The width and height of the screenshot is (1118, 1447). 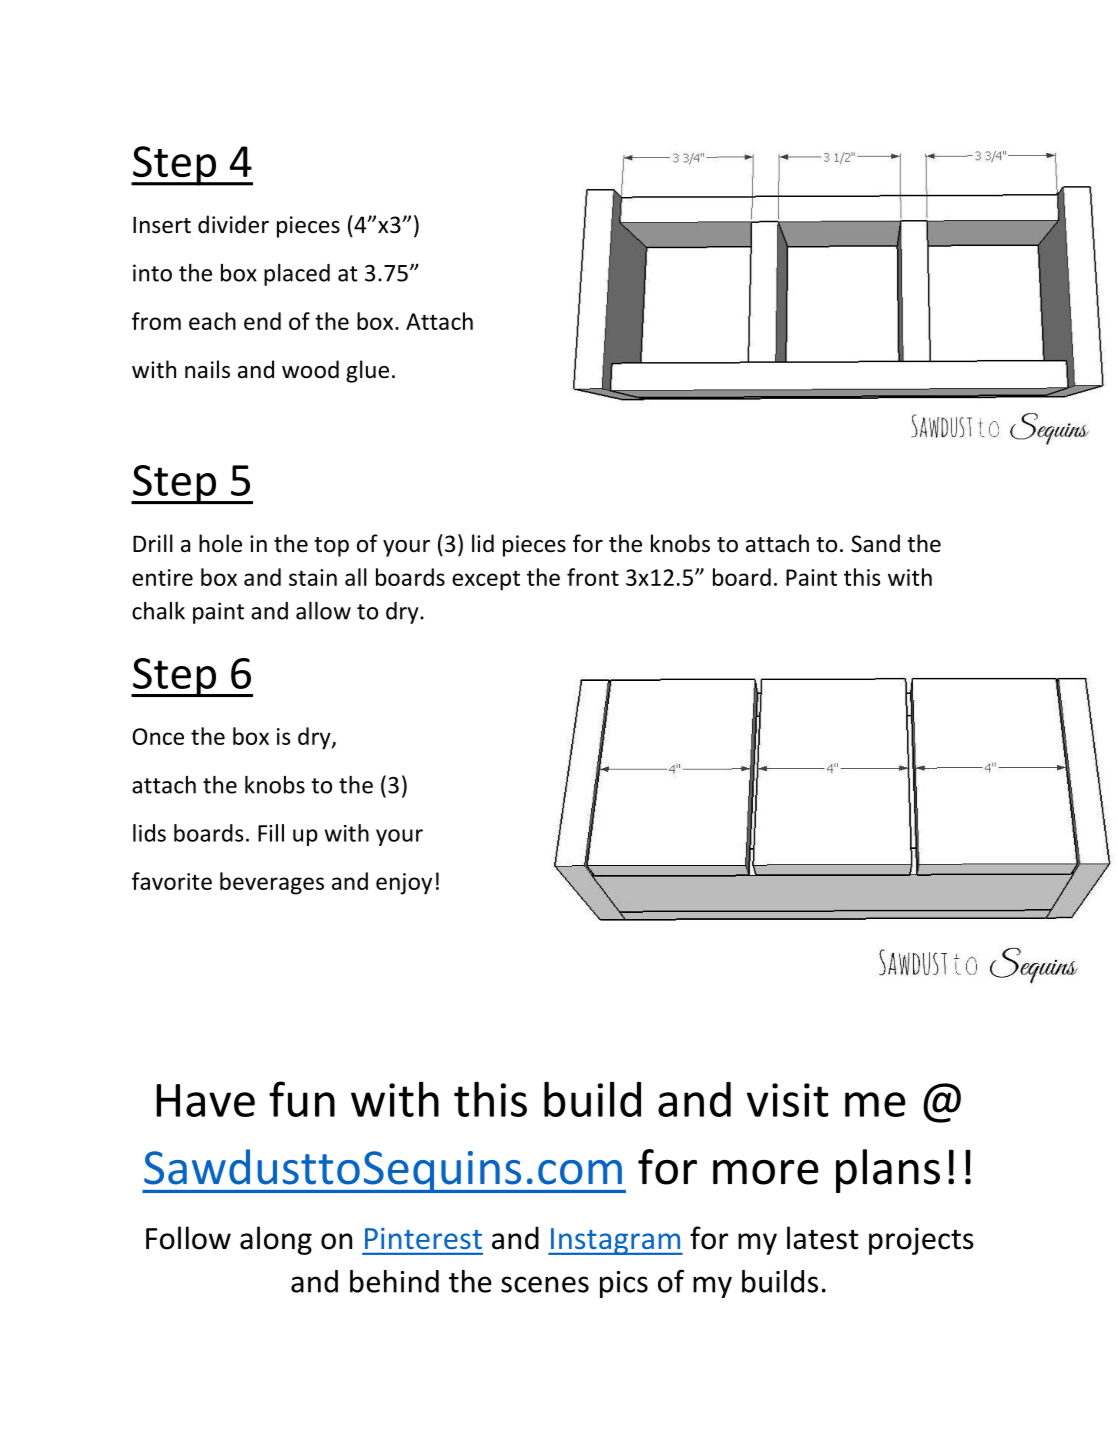 What do you see at coordinates (404, 884) in the screenshot?
I see `enjoy` at bounding box center [404, 884].
